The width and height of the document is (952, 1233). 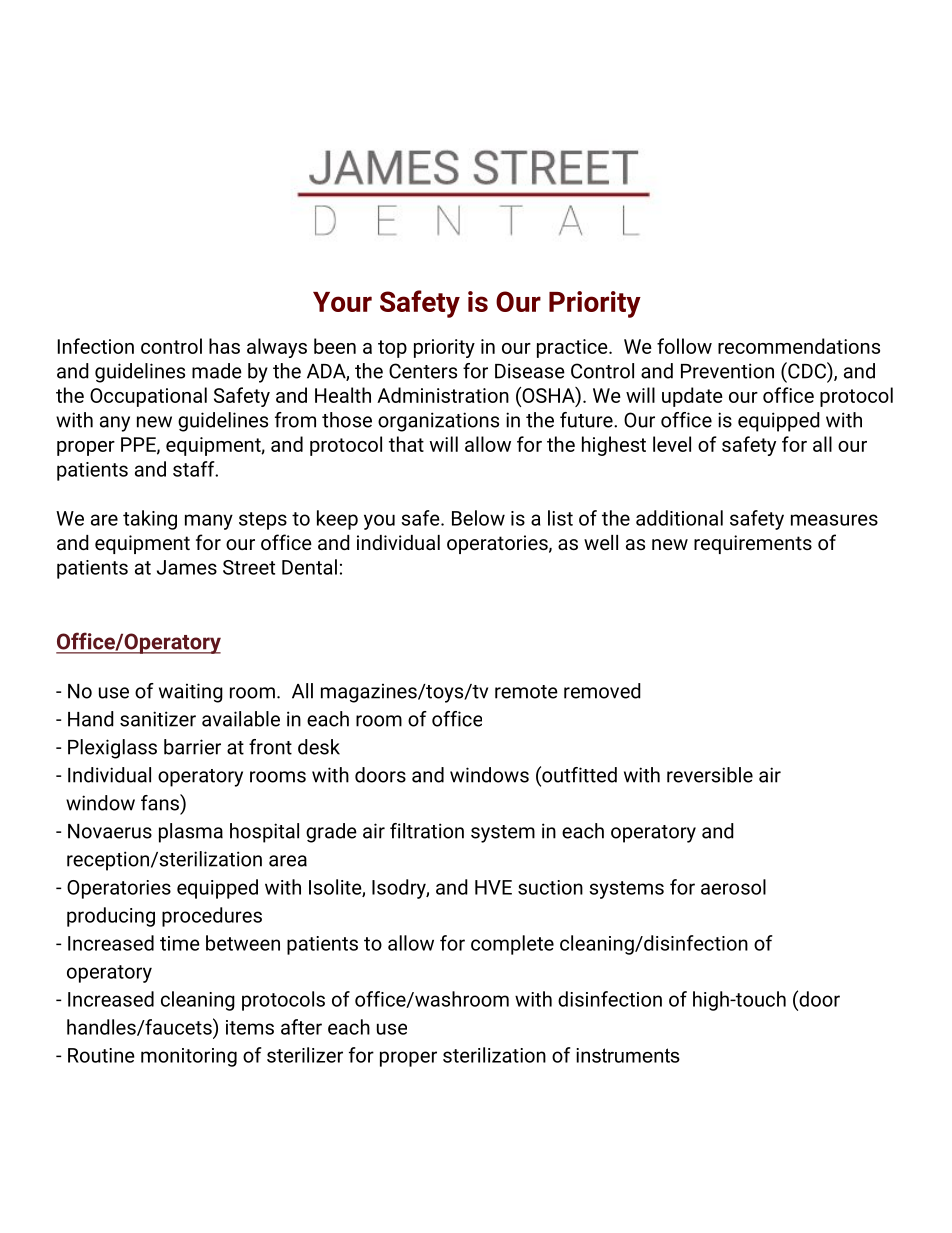 What do you see at coordinates (301, 1027) in the document?
I see `after` at bounding box center [301, 1027].
